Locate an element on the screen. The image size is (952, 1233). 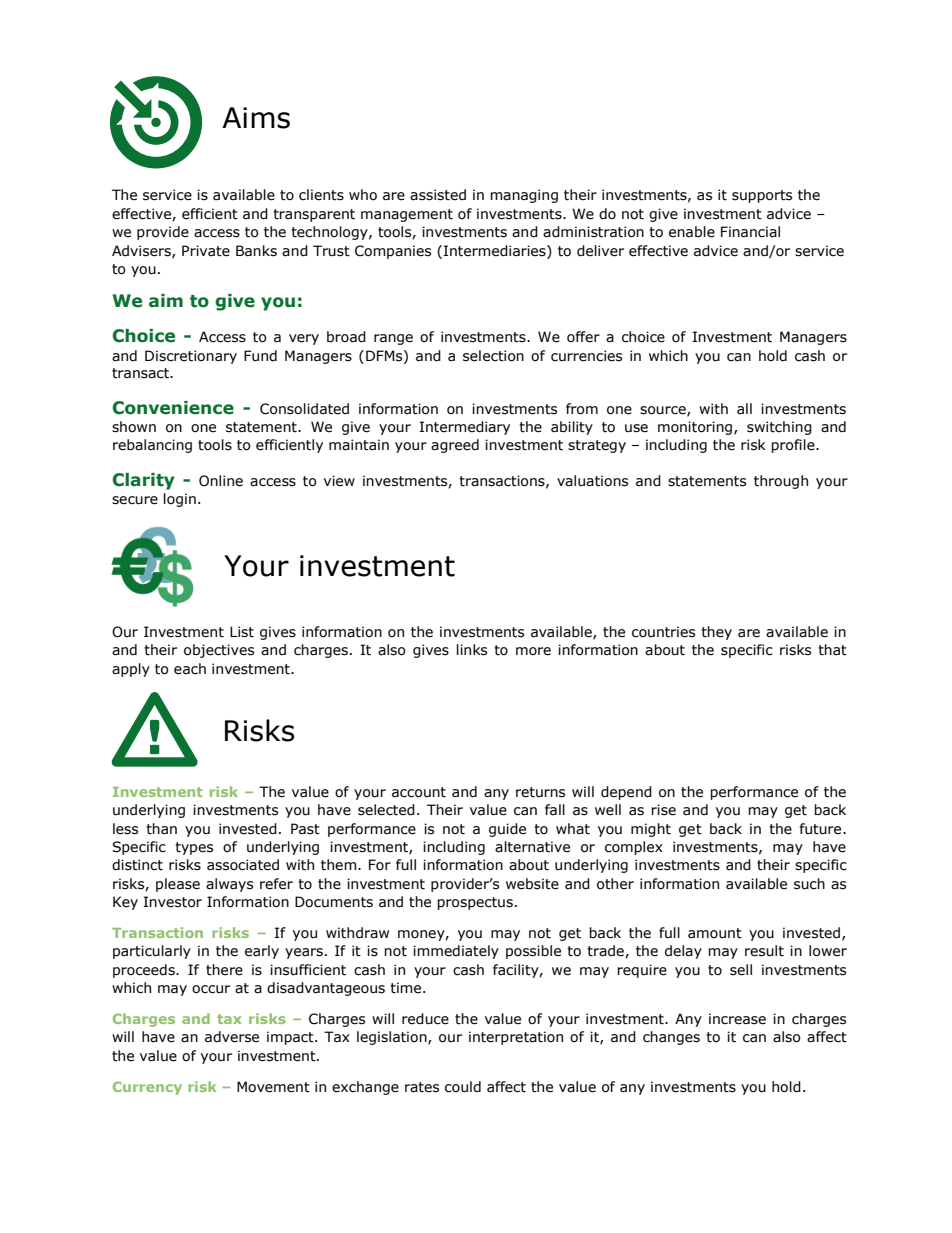
guide is located at coordinates (507, 830).
